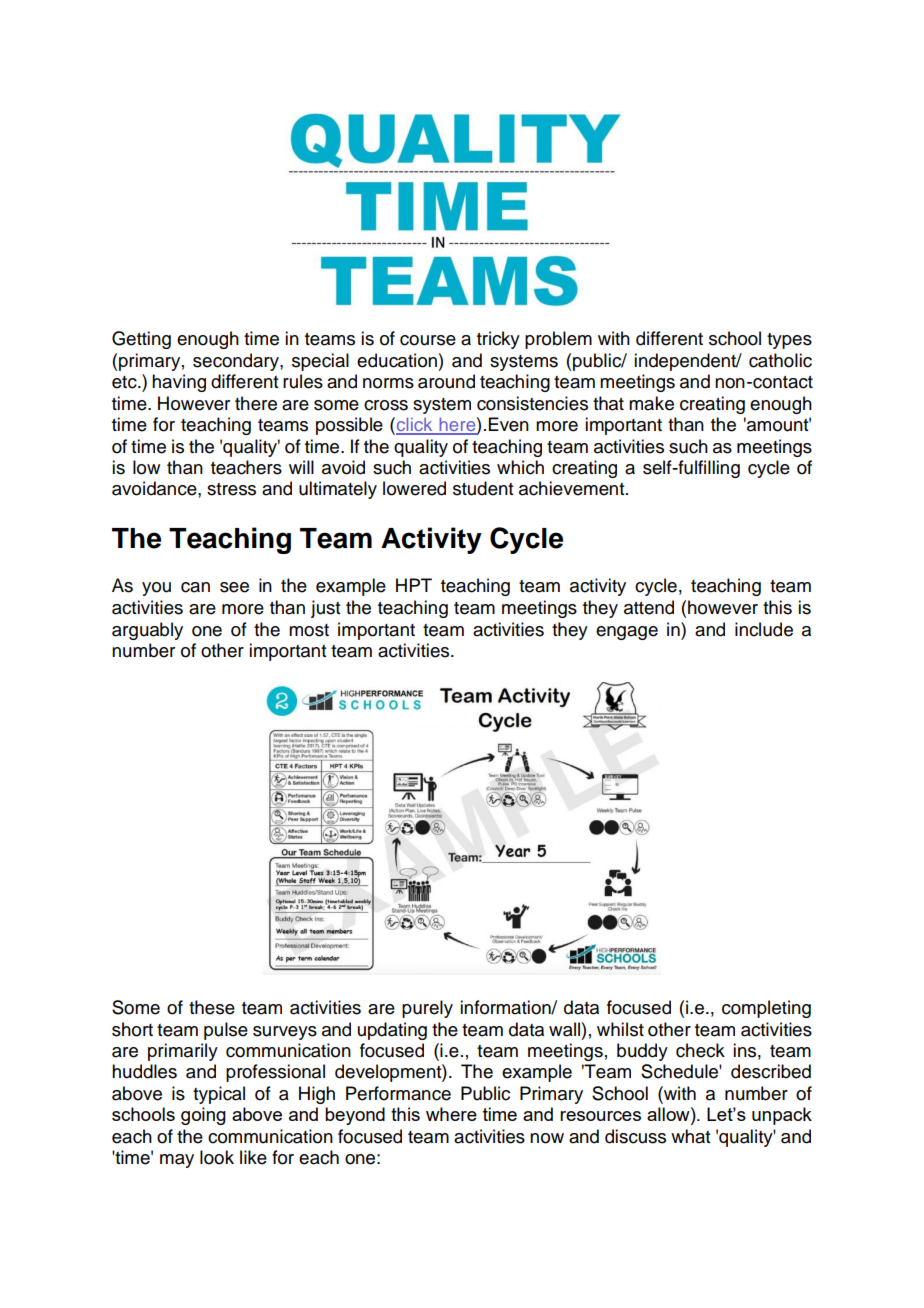 The height and width of the image is (1308, 924). Describe the element at coordinates (147, 631) in the image. I see `arguably` at that location.
